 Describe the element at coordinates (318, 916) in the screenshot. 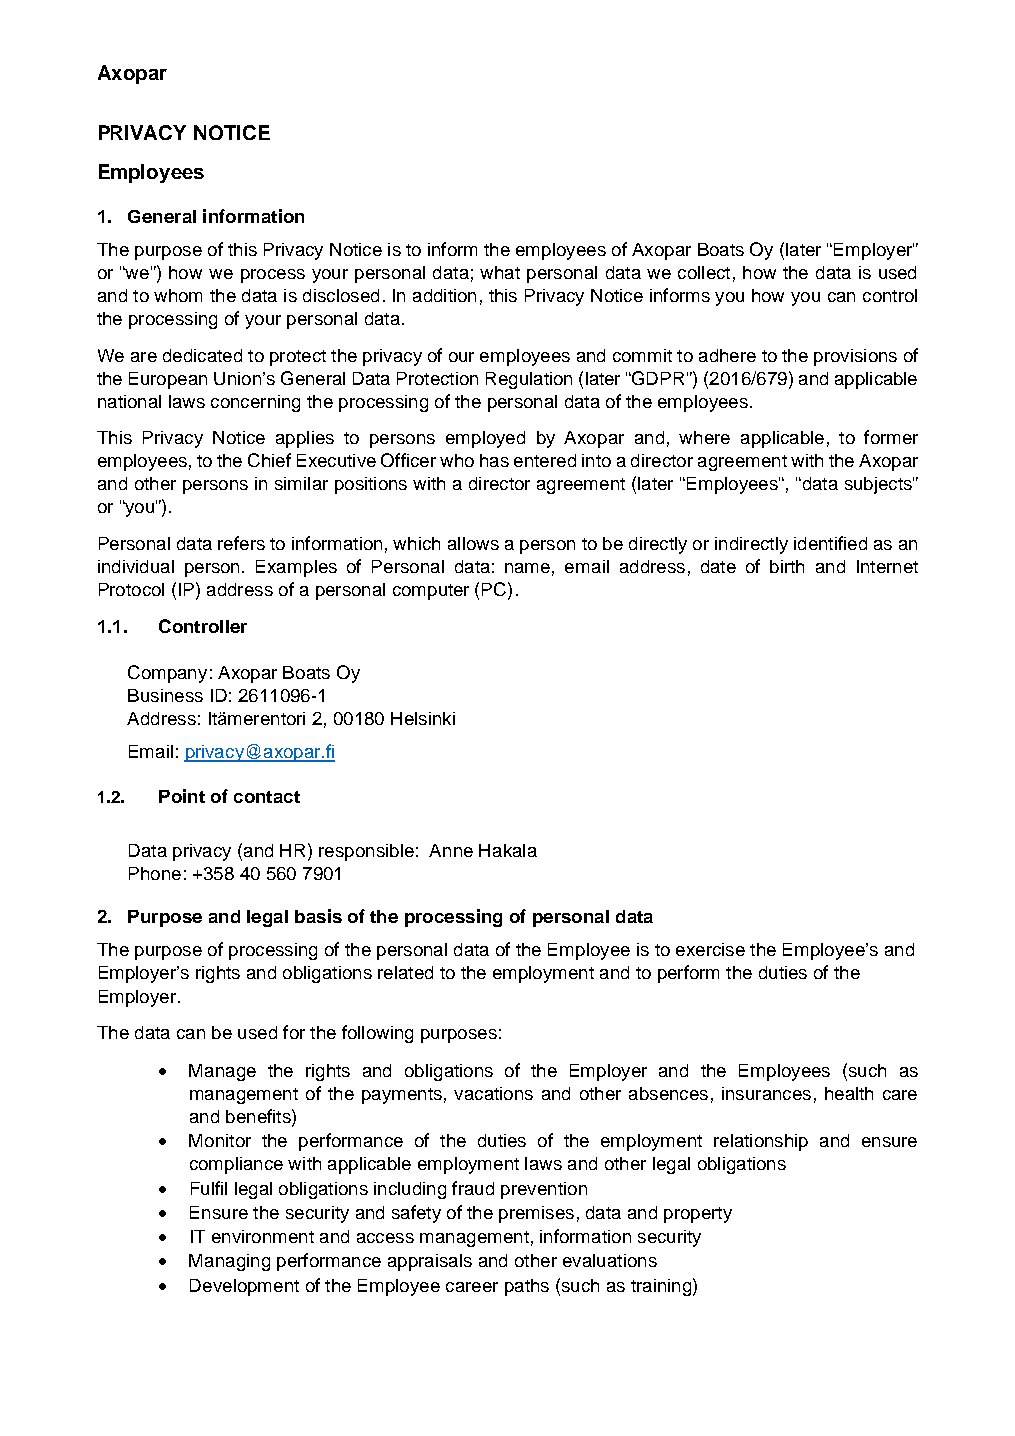

I see `basis` at that location.
